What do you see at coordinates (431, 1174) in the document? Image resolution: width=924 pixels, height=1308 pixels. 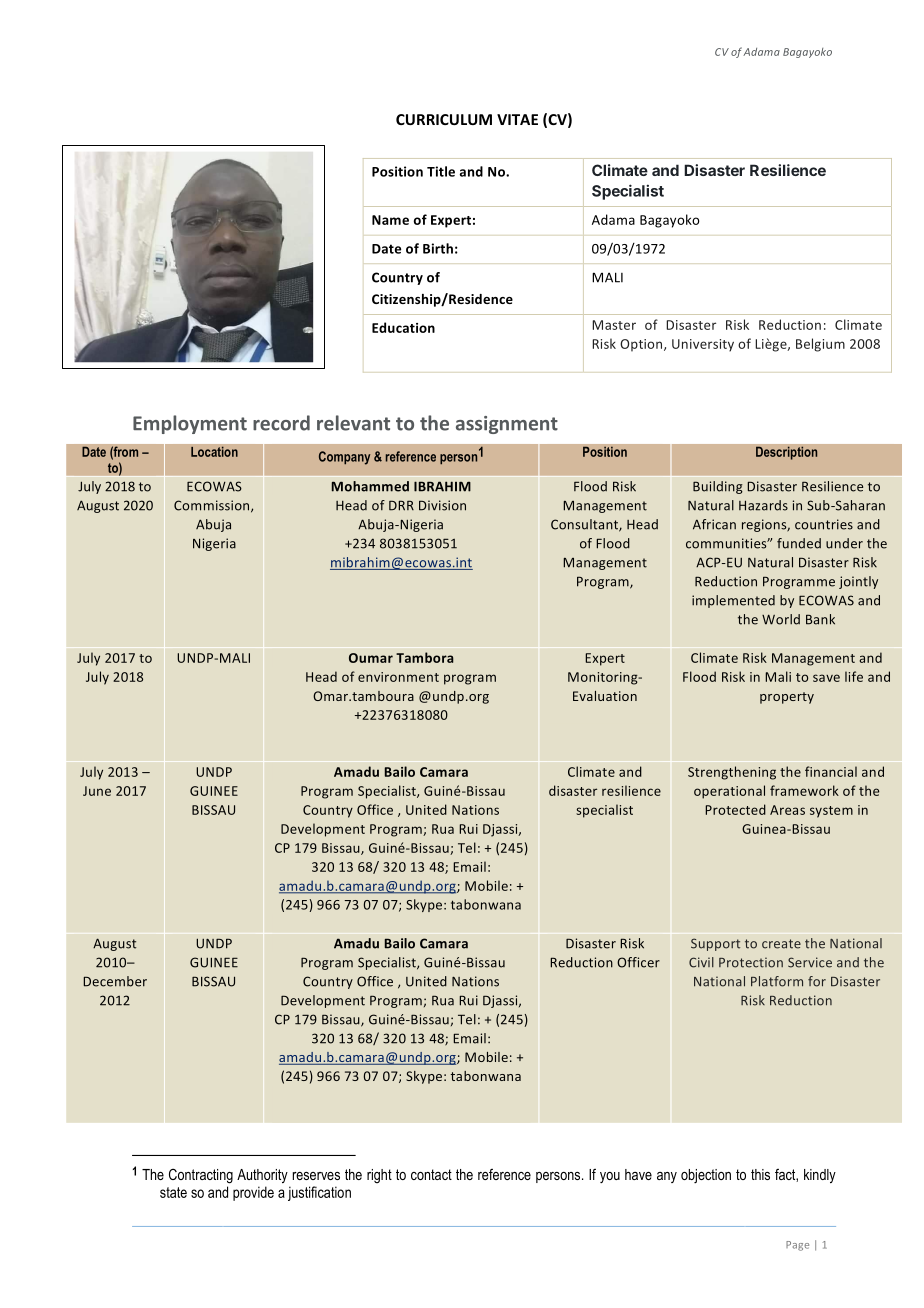 I see `contact` at bounding box center [431, 1174].
